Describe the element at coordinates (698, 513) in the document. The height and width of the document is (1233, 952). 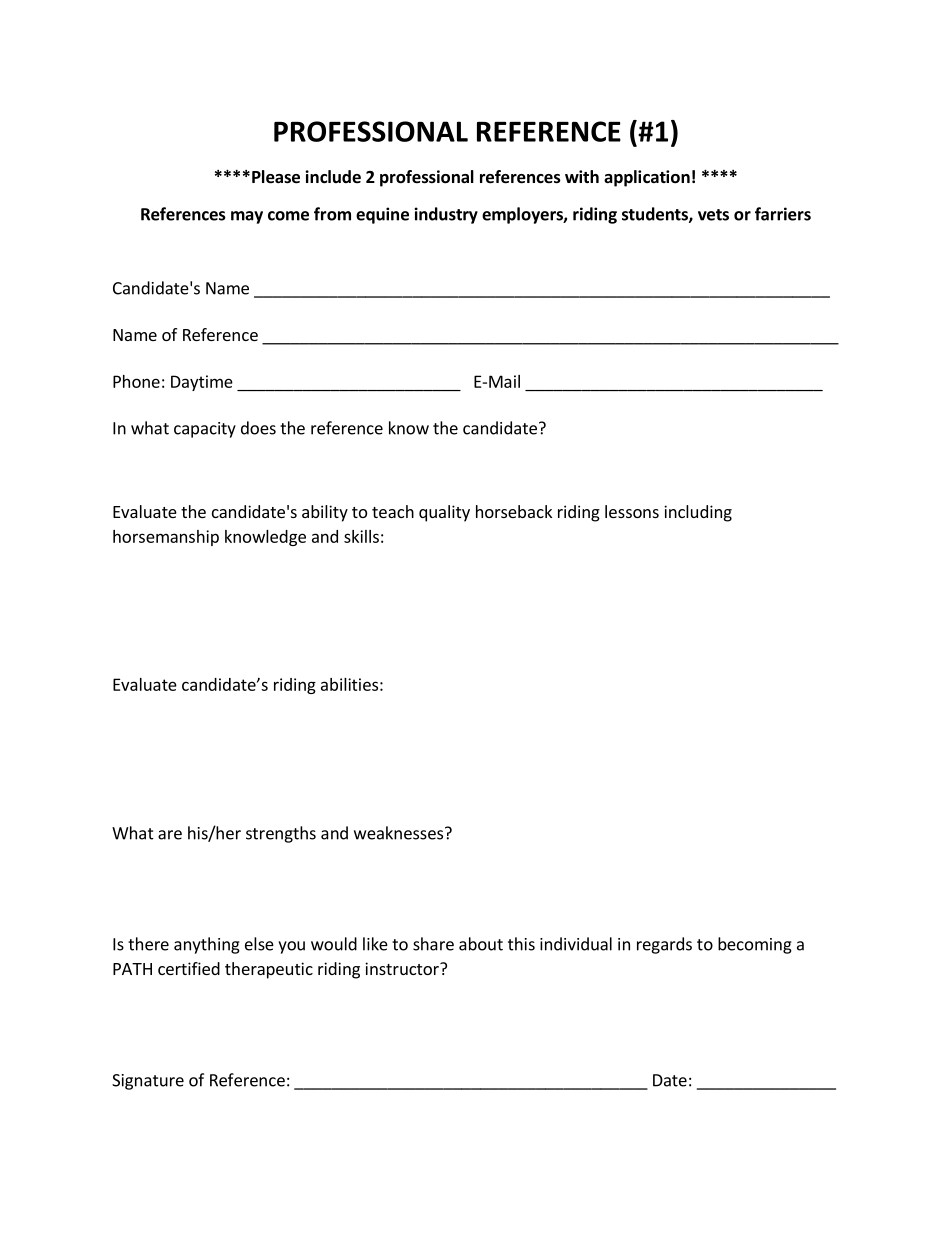
I see `including` at that location.
